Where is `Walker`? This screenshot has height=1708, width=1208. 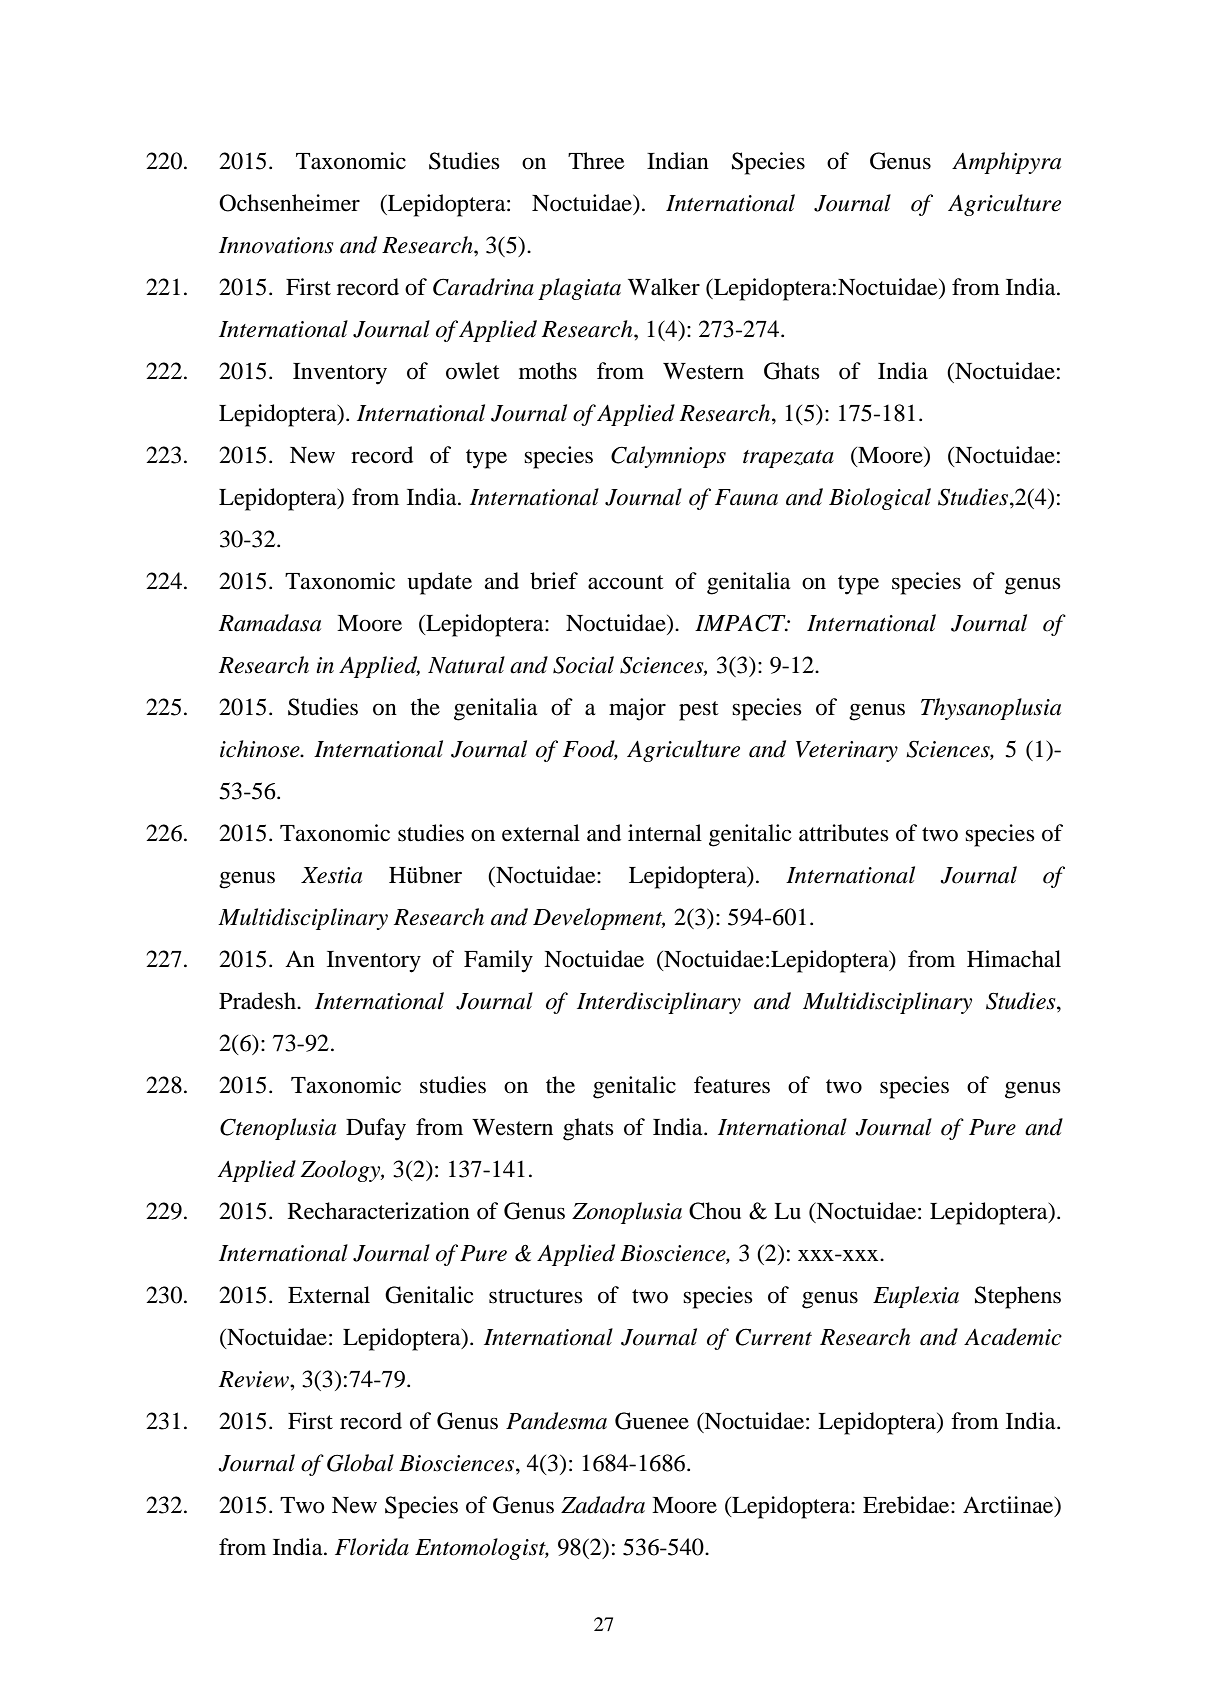 Walker is located at coordinates (664, 287).
